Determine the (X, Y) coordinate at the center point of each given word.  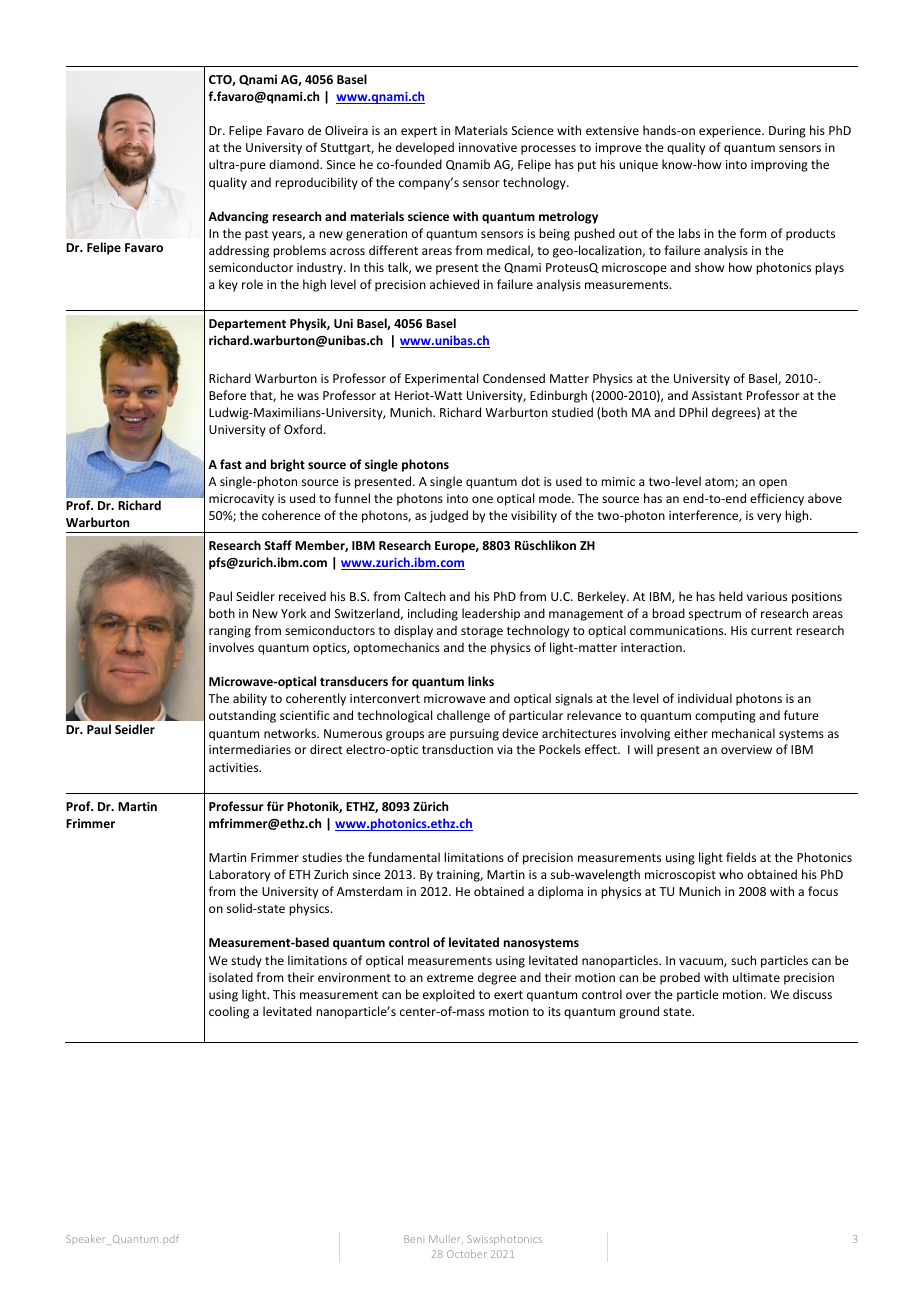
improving (779, 166)
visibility (534, 516)
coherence (291, 515)
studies (322, 857)
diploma (560, 892)
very (769, 518)
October (467, 1254)
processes (548, 150)
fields (741, 857)
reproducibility (316, 183)
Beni (414, 1239)
